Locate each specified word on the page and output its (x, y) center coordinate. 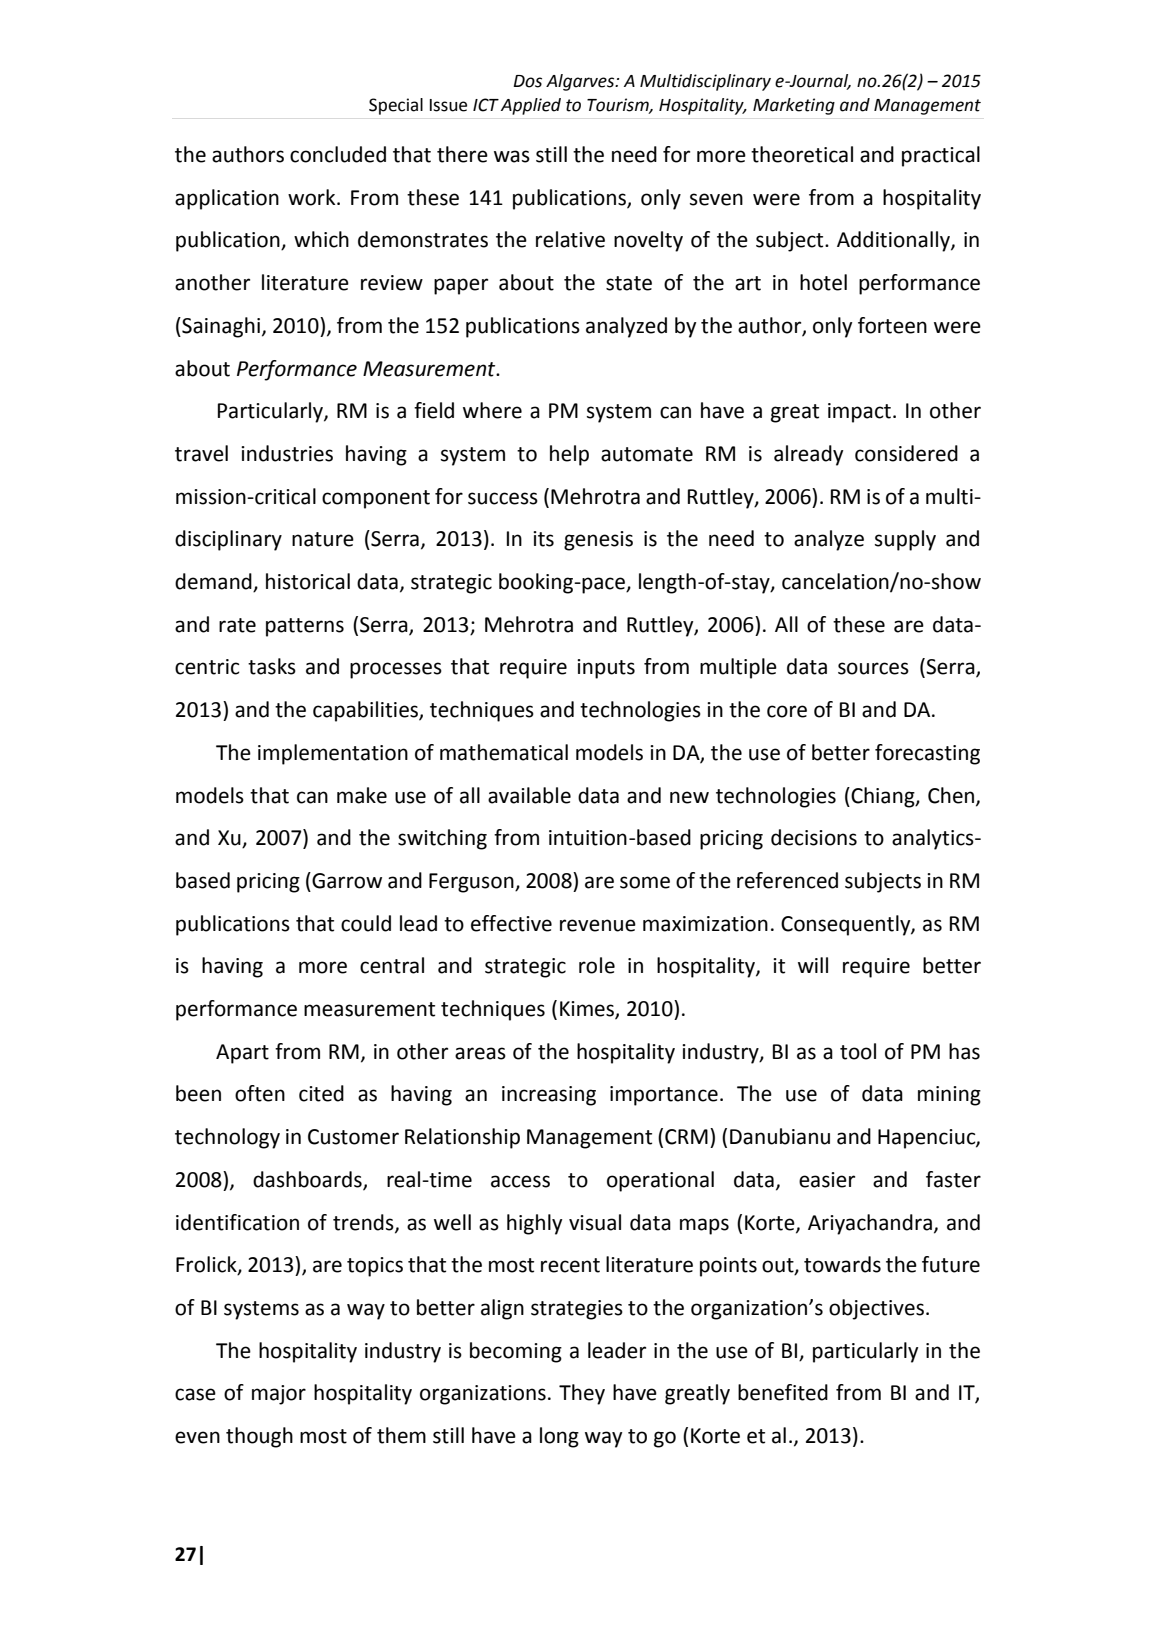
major (279, 1395)
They (582, 1394)
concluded (338, 154)
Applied (531, 106)
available (529, 795)
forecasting (927, 754)
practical (941, 156)
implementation (333, 754)
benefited (783, 1392)
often (260, 1093)
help (569, 455)
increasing (549, 1096)
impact (861, 413)
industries (287, 453)
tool (858, 1051)
